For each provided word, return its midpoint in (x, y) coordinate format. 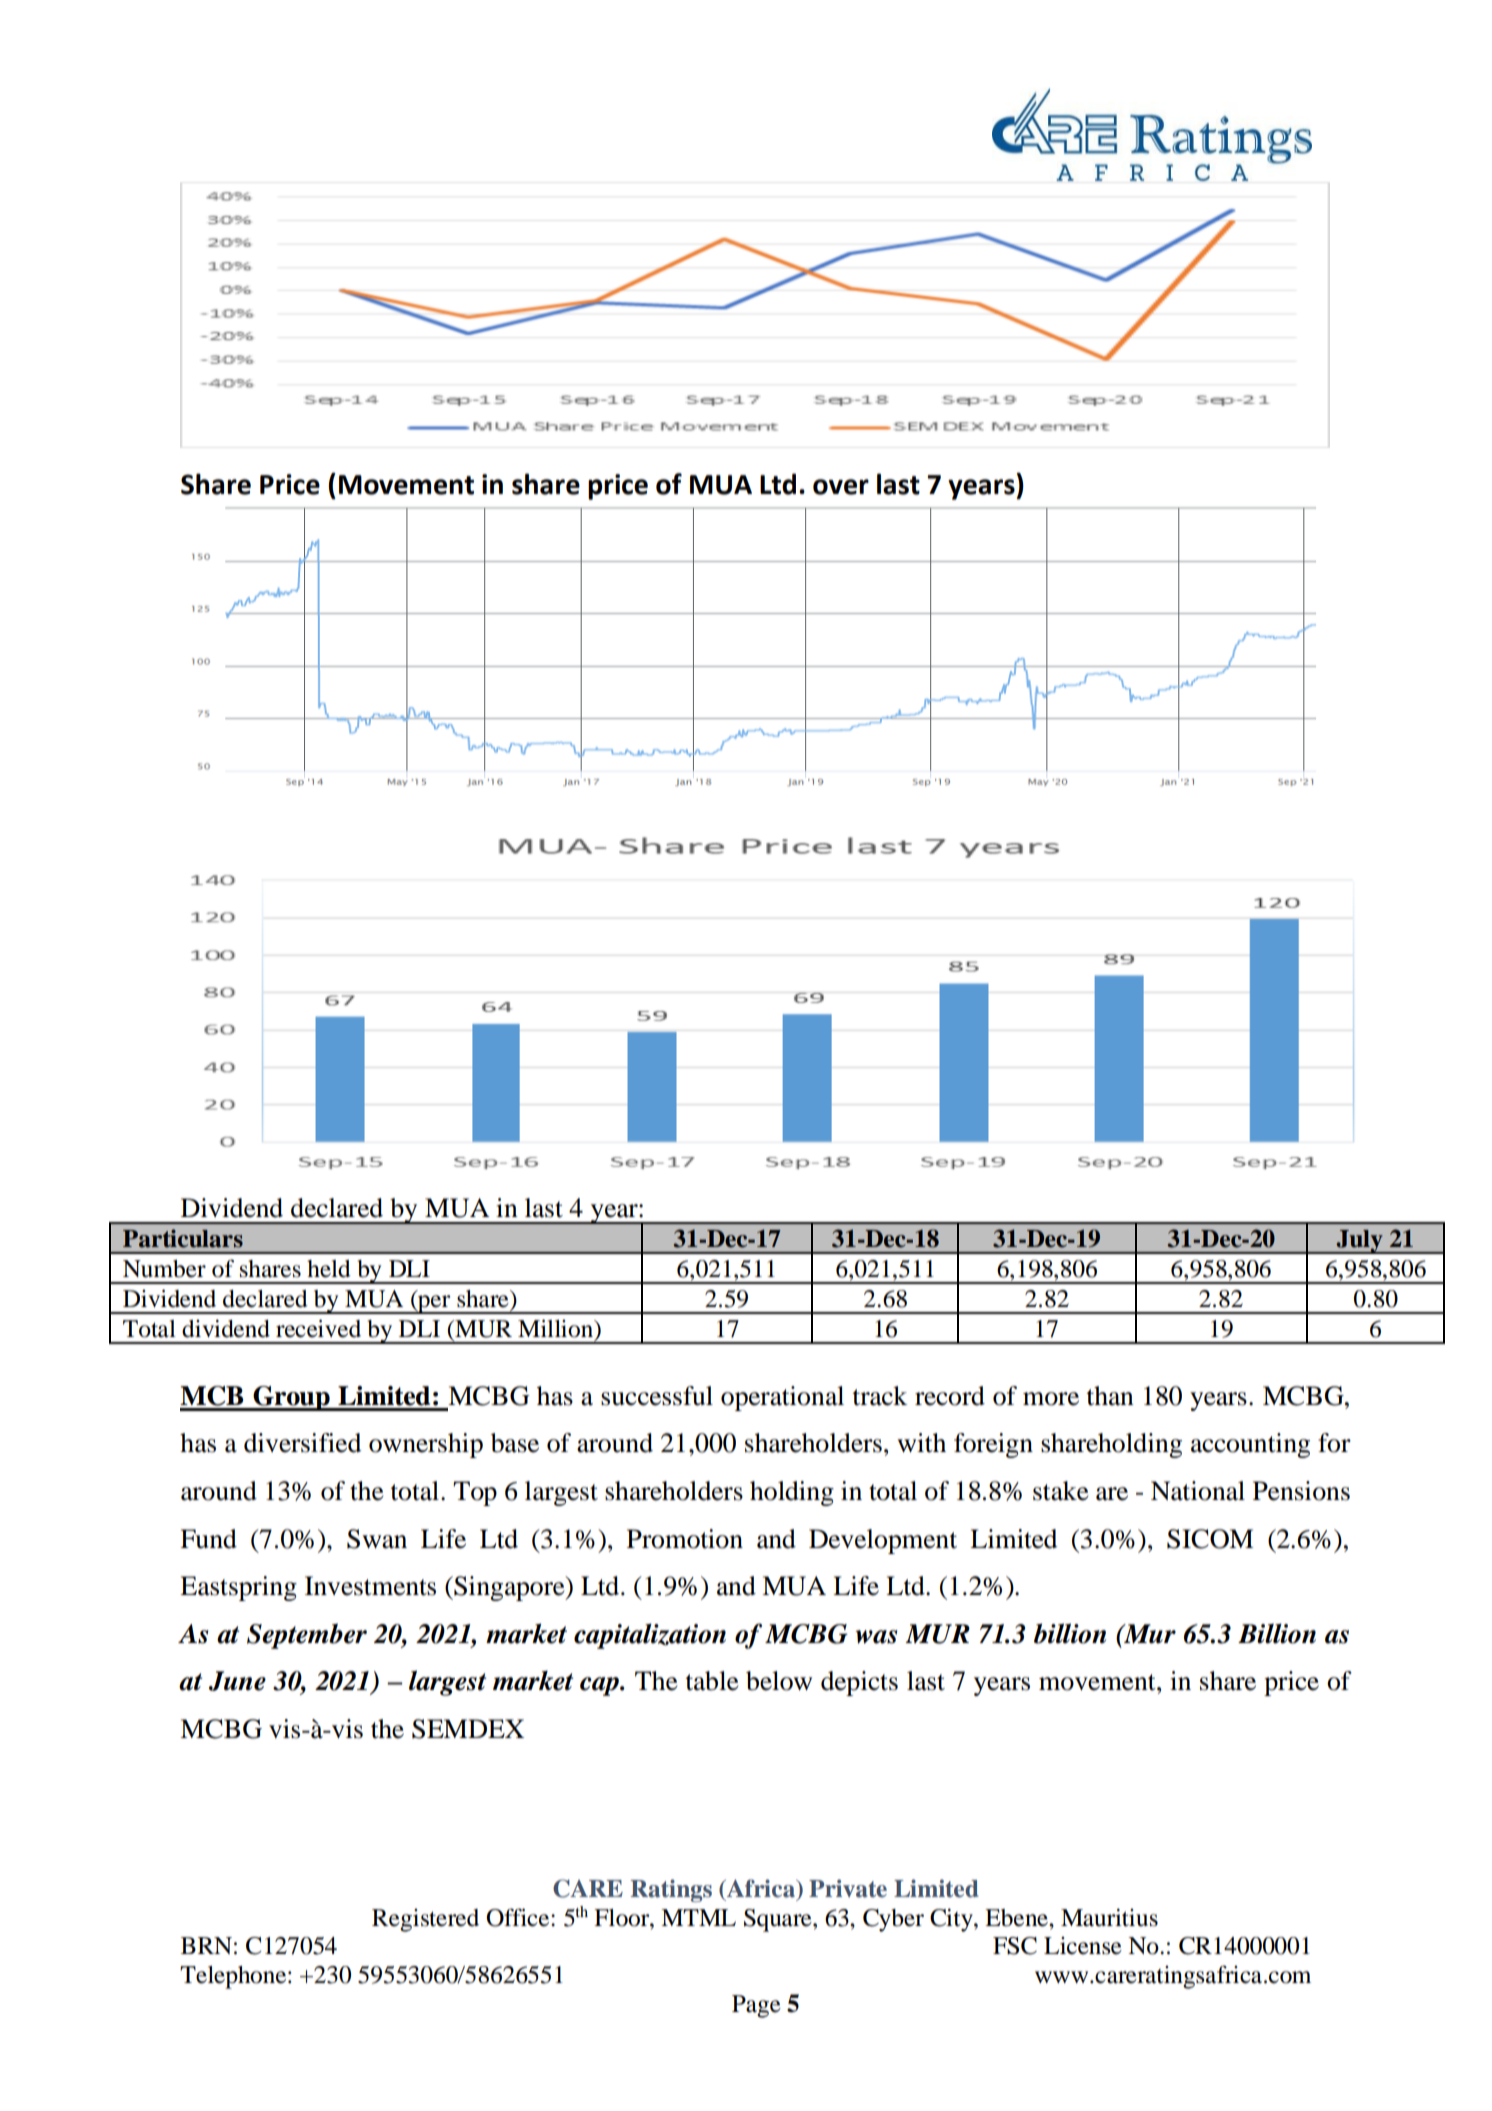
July (1359, 1241)
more (1051, 1399)
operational (782, 1398)
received (318, 1328)
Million (557, 1329)
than (1110, 1396)
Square (779, 1920)
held (329, 1269)
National (1198, 1491)
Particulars (183, 1238)
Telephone (234, 1977)
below (779, 1681)
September (307, 1636)
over (841, 487)
